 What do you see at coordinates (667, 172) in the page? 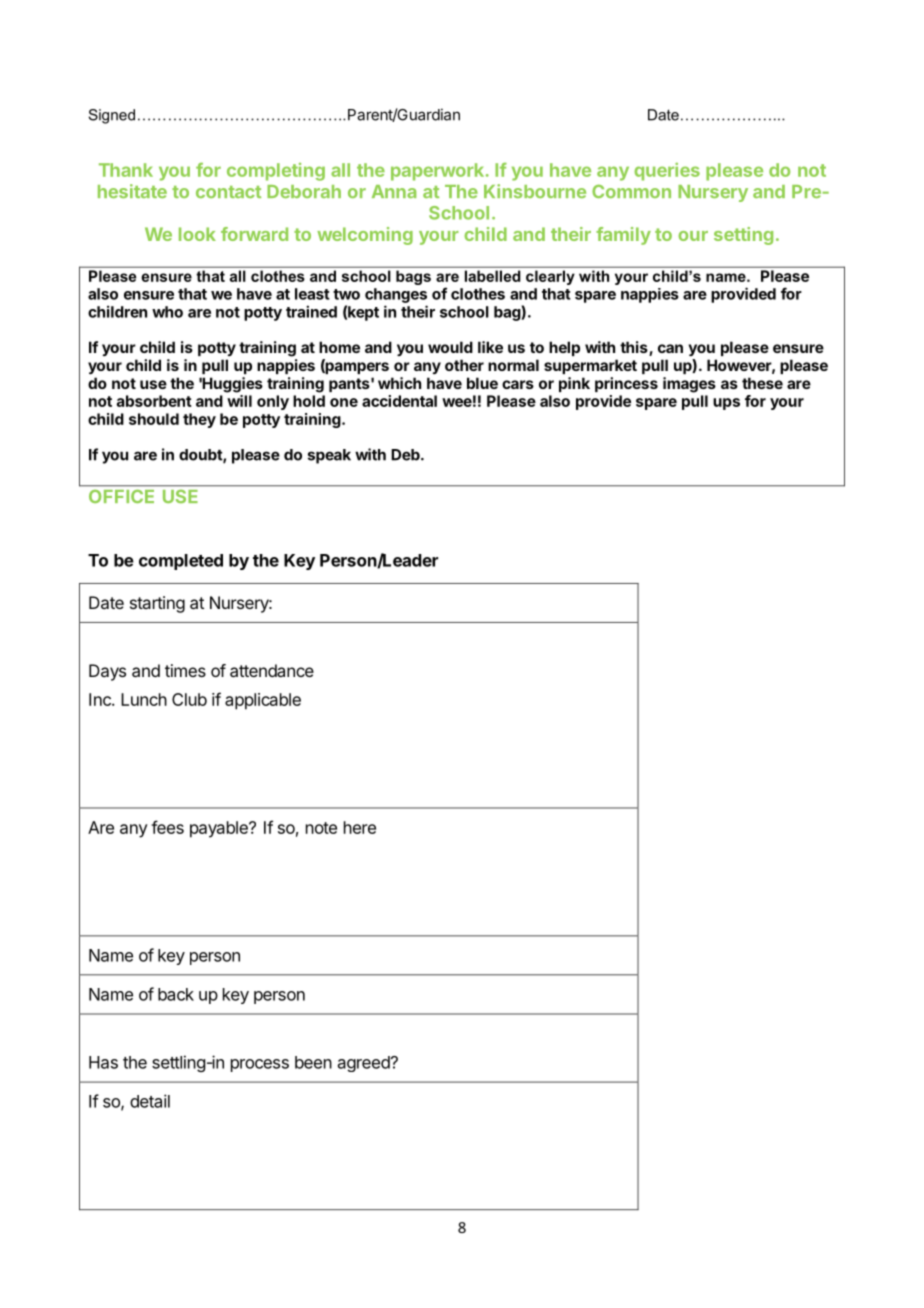
I see `queries` at bounding box center [667, 172].
